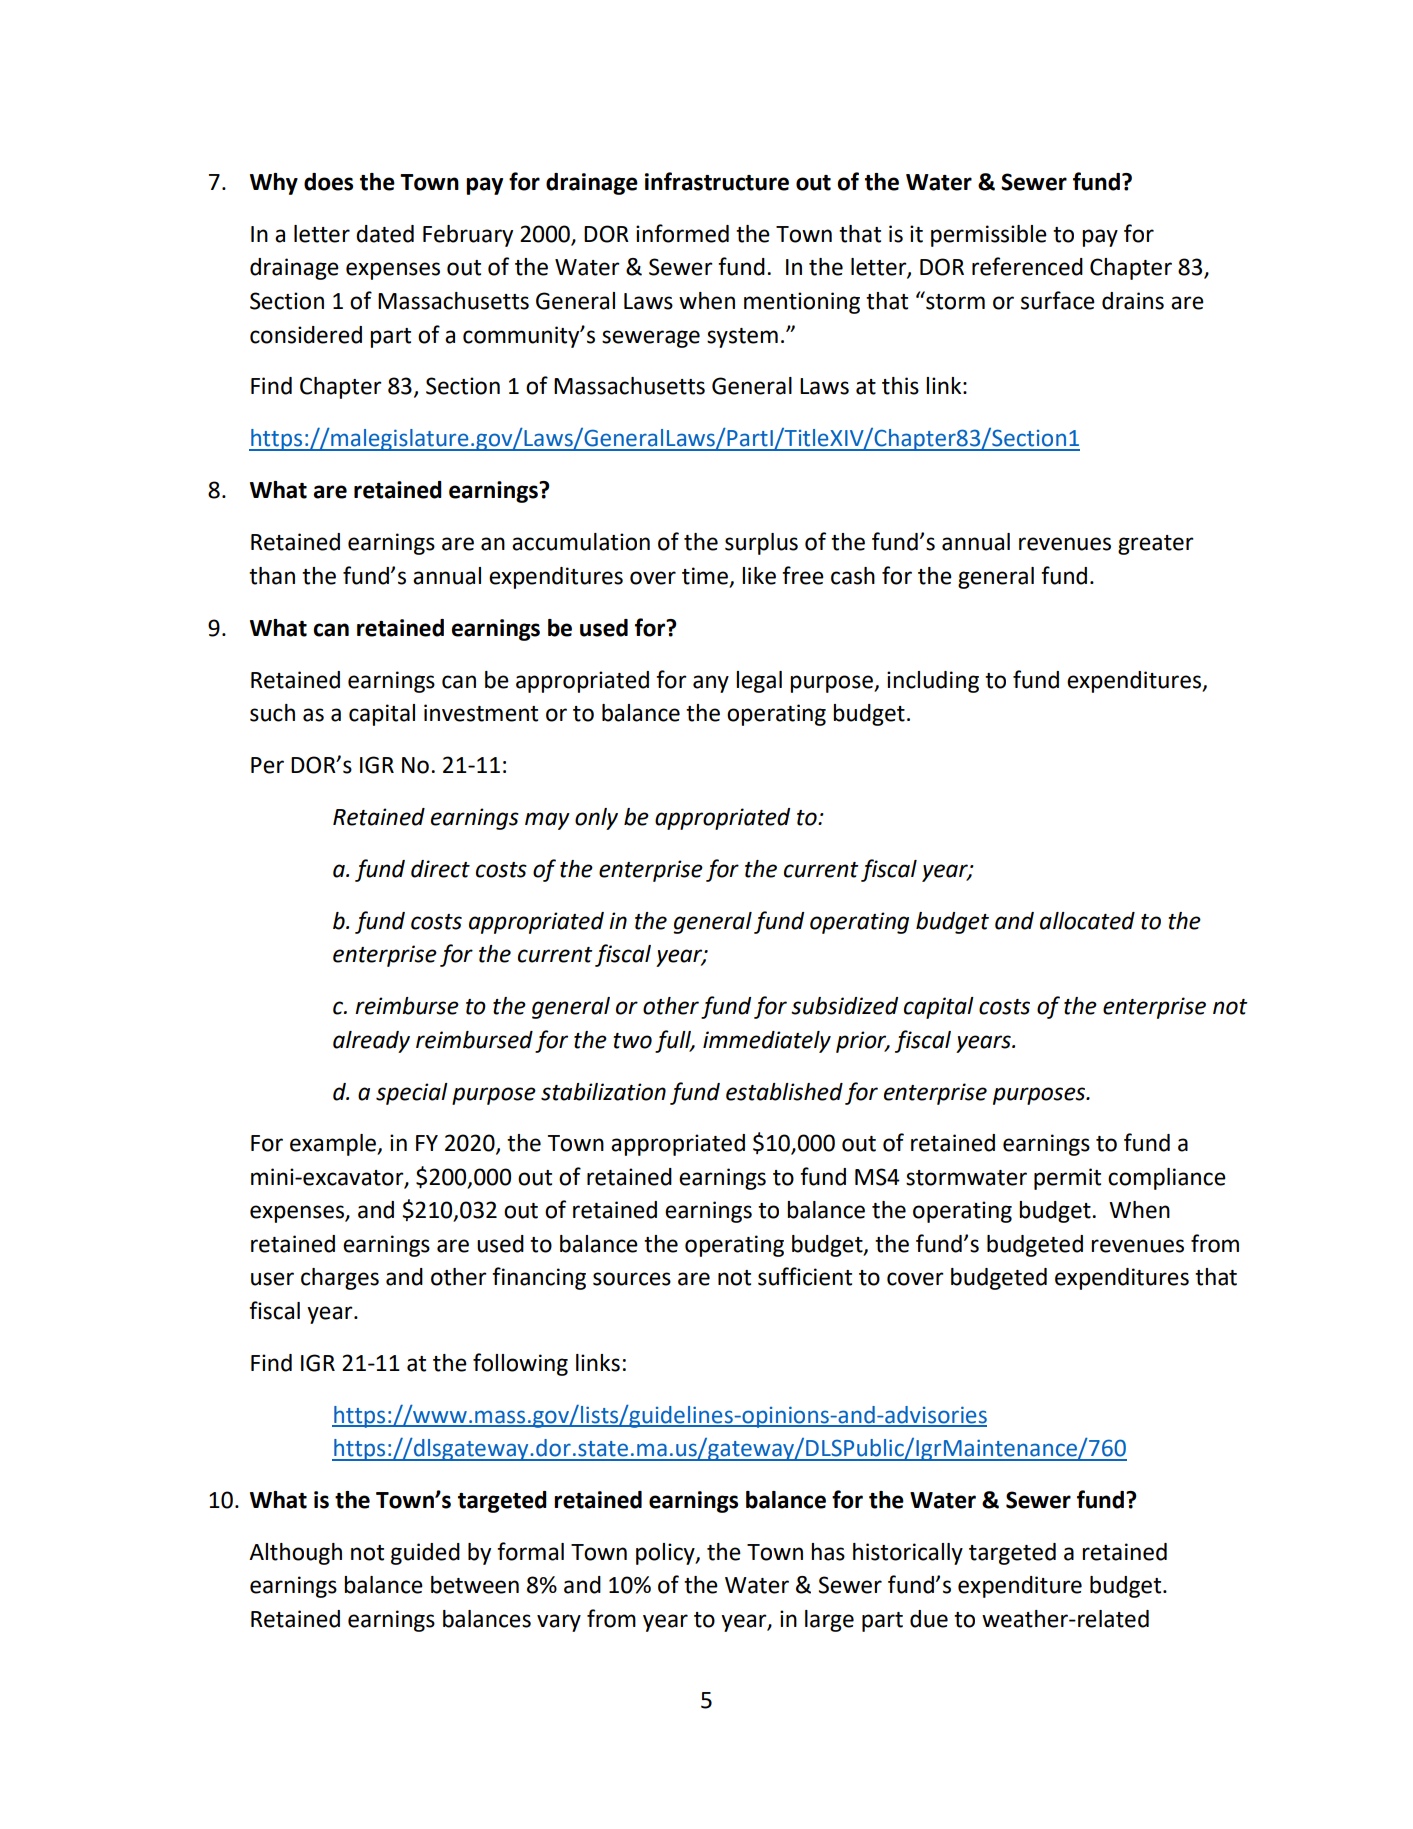 Image resolution: width=1413 pixels, height=1829 pixels. What do you see at coordinates (334, 1145) in the screenshot?
I see `example` at bounding box center [334, 1145].
